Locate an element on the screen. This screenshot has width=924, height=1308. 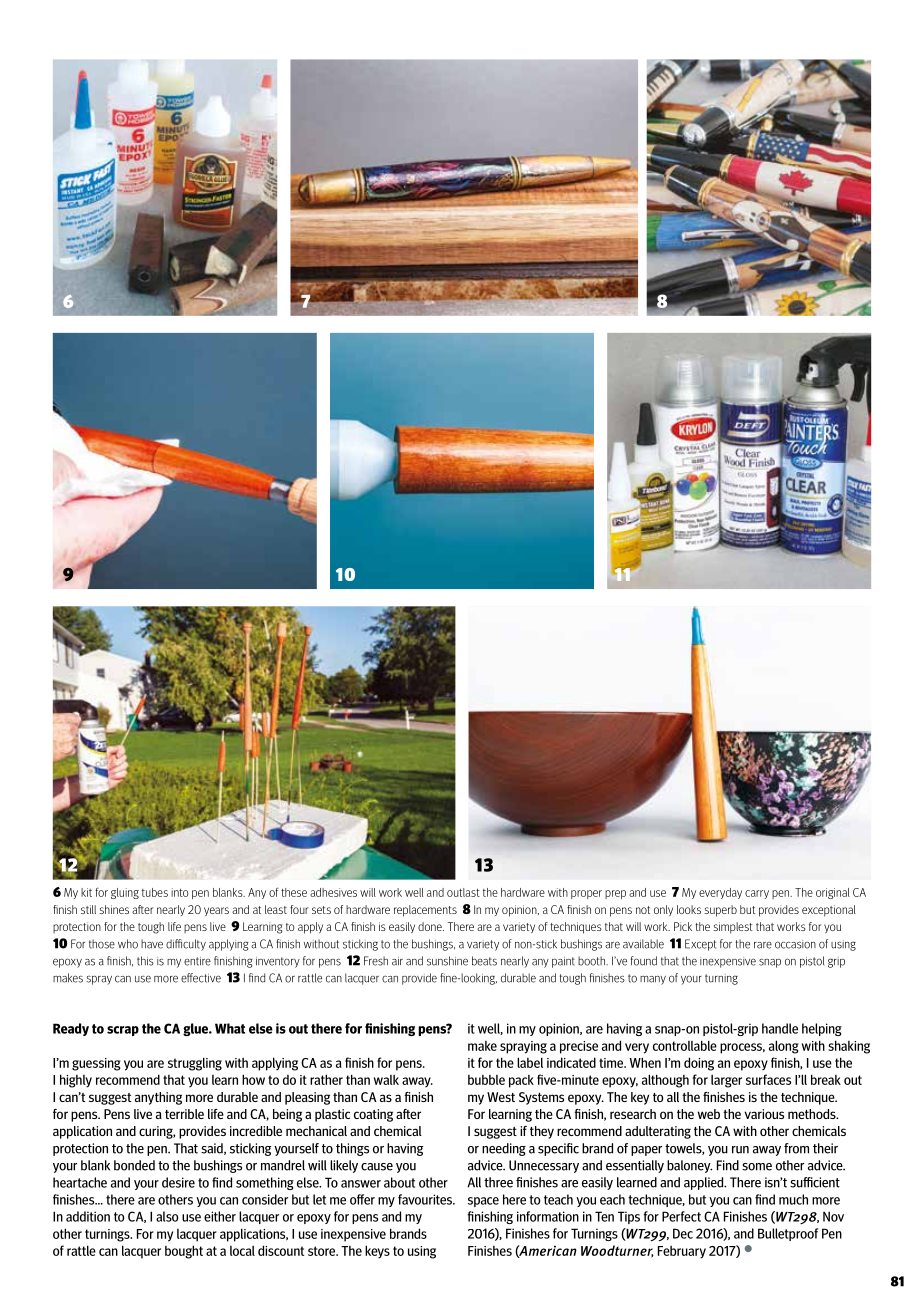
Bulletproof is located at coordinates (788, 1234).
